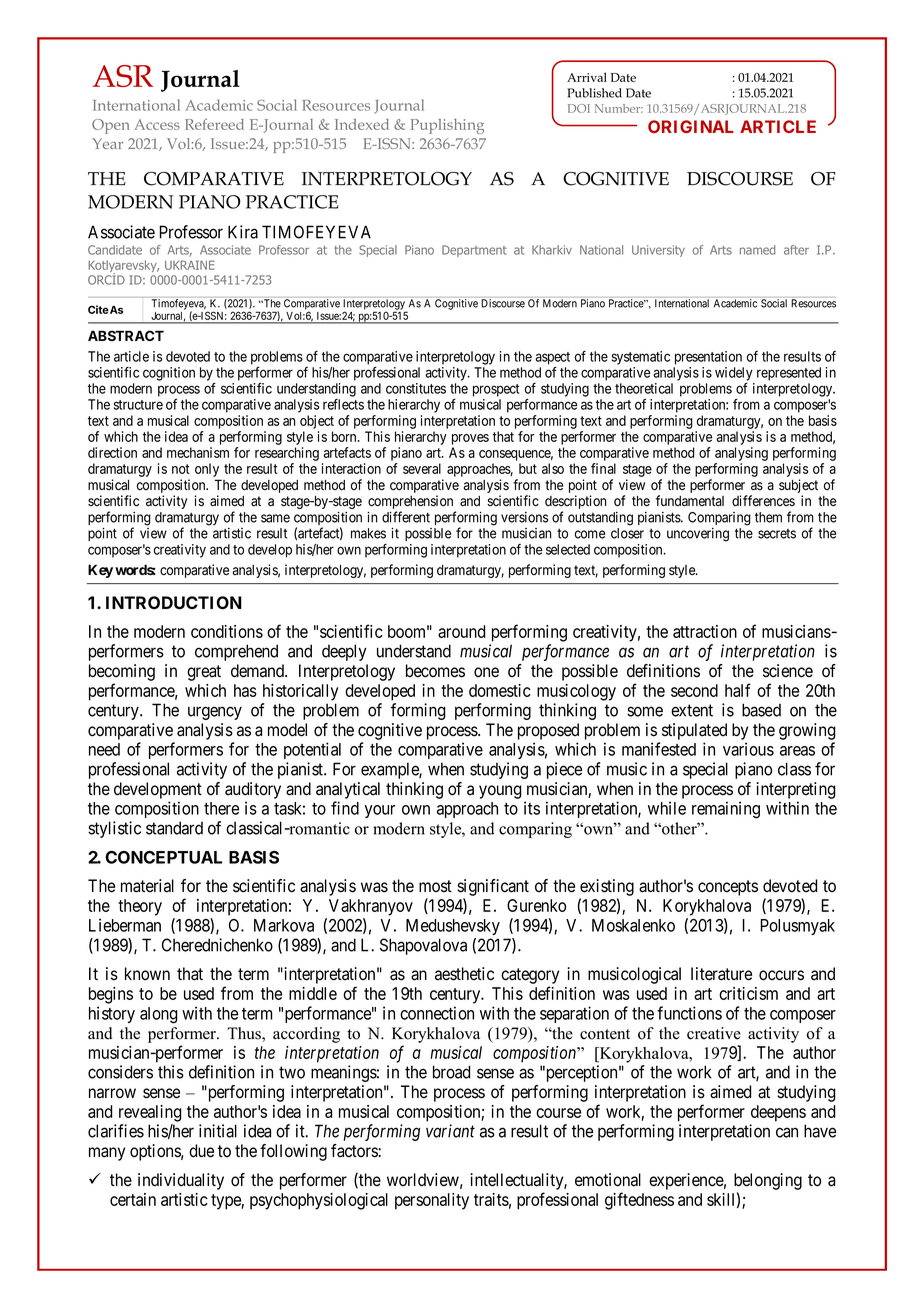 Image resolution: width=924 pixels, height=1308 pixels. What do you see at coordinates (741, 454) in the screenshot?
I see `analysing` at bounding box center [741, 454].
